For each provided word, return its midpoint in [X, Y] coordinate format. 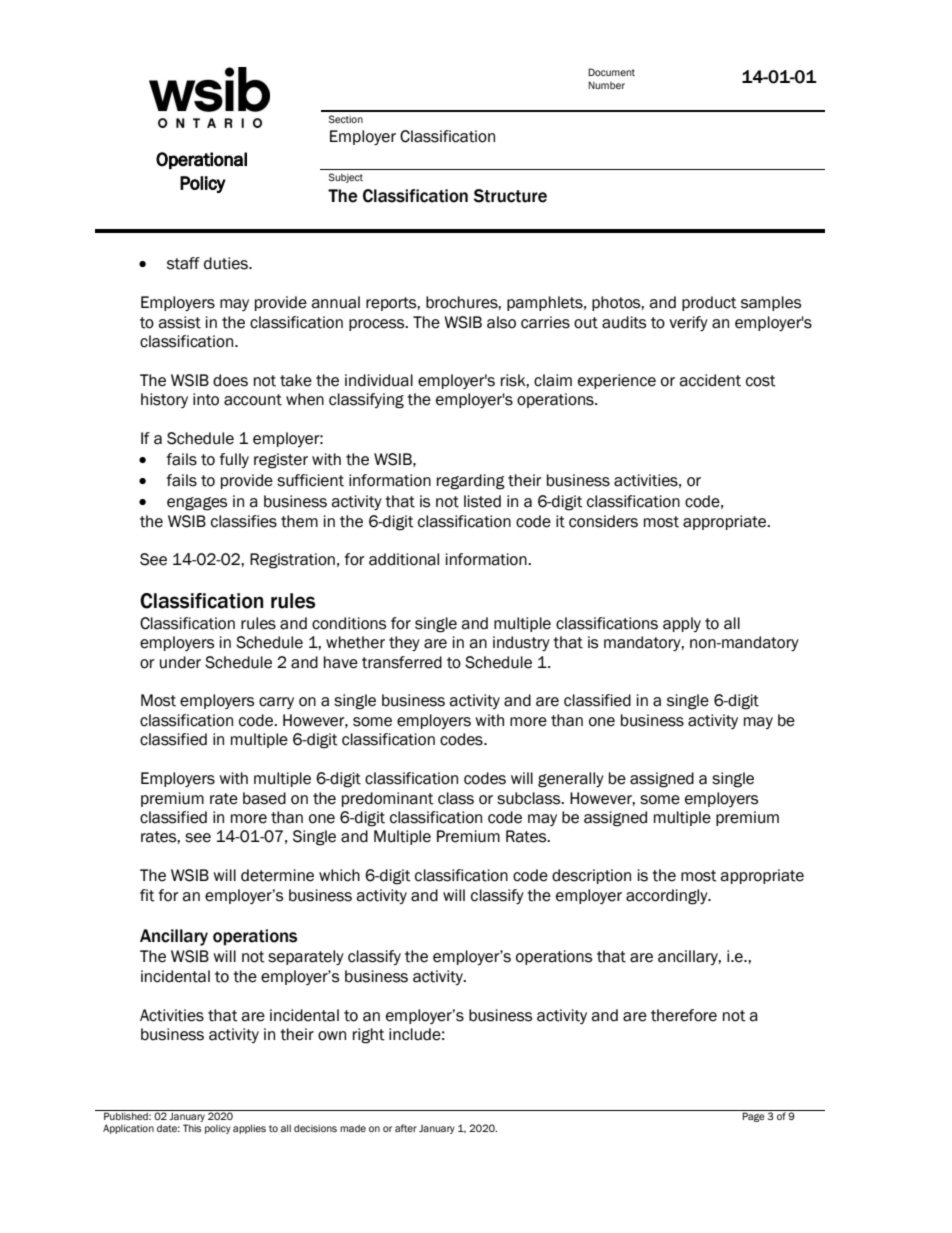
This [192, 1128]
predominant [388, 799]
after [406, 1128]
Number [606, 85]
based [264, 798]
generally [571, 780]
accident [710, 380]
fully [234, 460]
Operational [201, 160]
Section [346, 119]
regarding [471, 482]
